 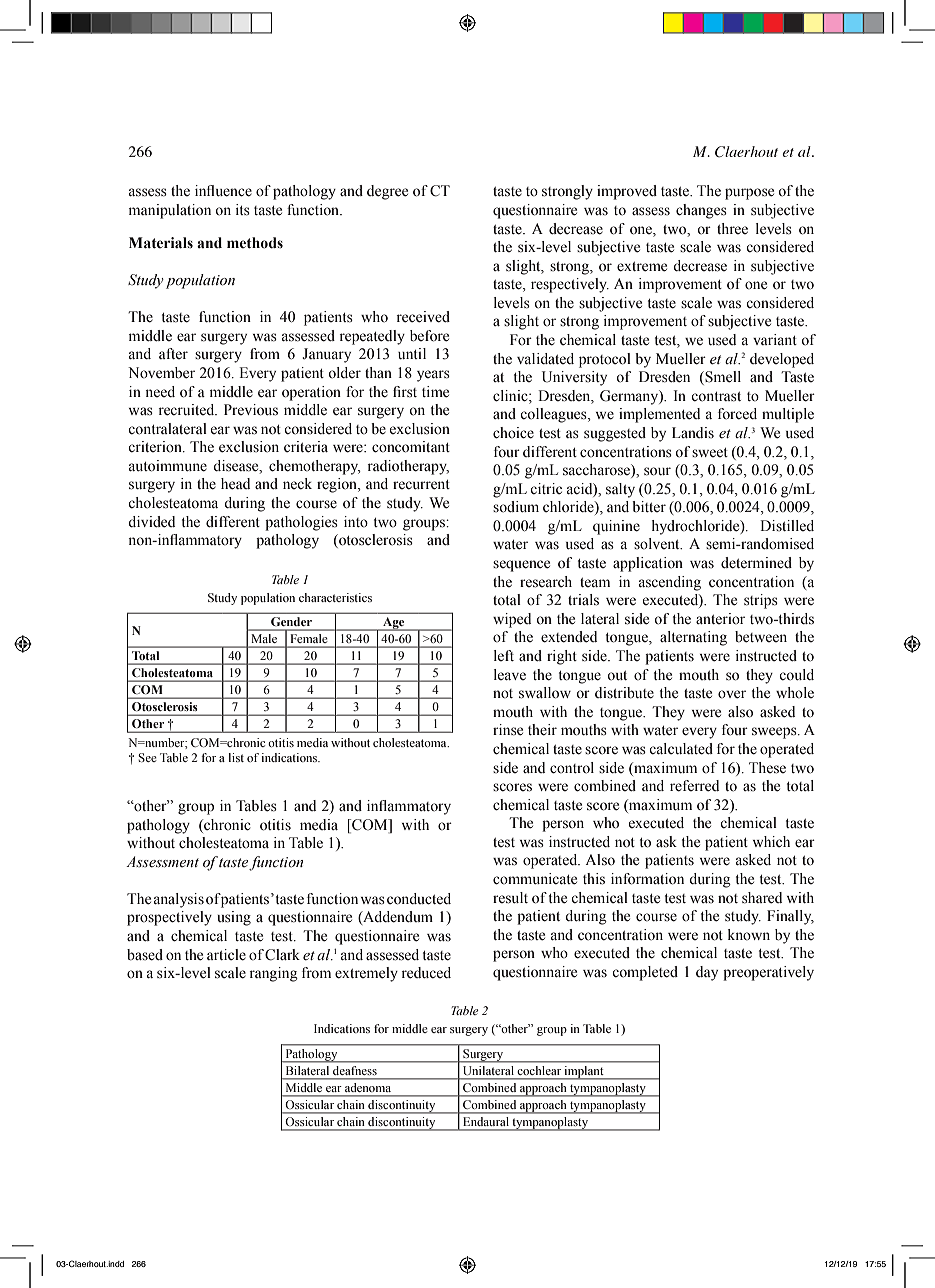 I want to click on Smell, so click(x=722, y=378).
